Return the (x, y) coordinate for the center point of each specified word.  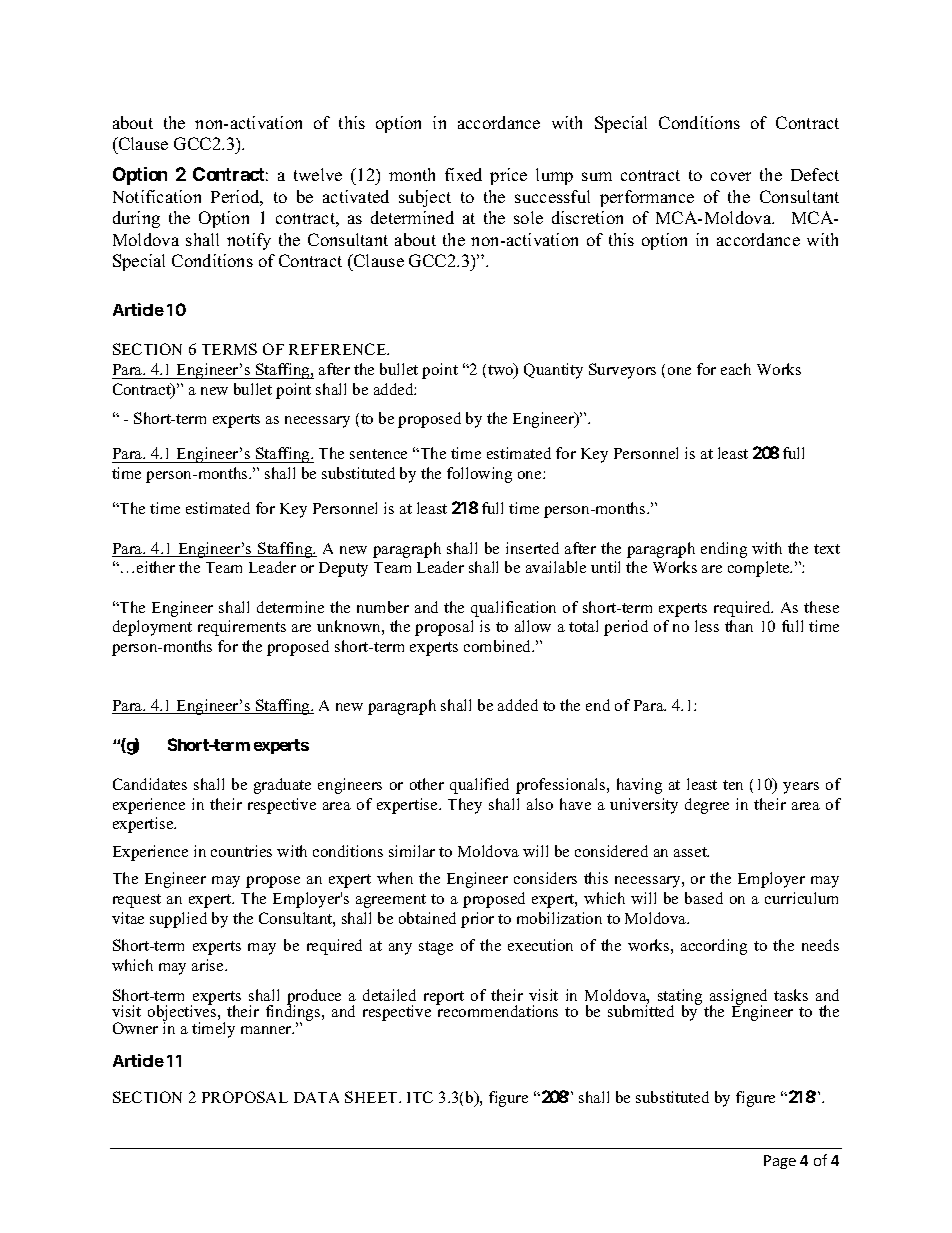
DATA (316, 1097)
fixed (463, 174)
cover (731, 176)
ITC (420, 1097)
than (739, 626)
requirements (242, 628)
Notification (157, 196)
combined (499, 646)
